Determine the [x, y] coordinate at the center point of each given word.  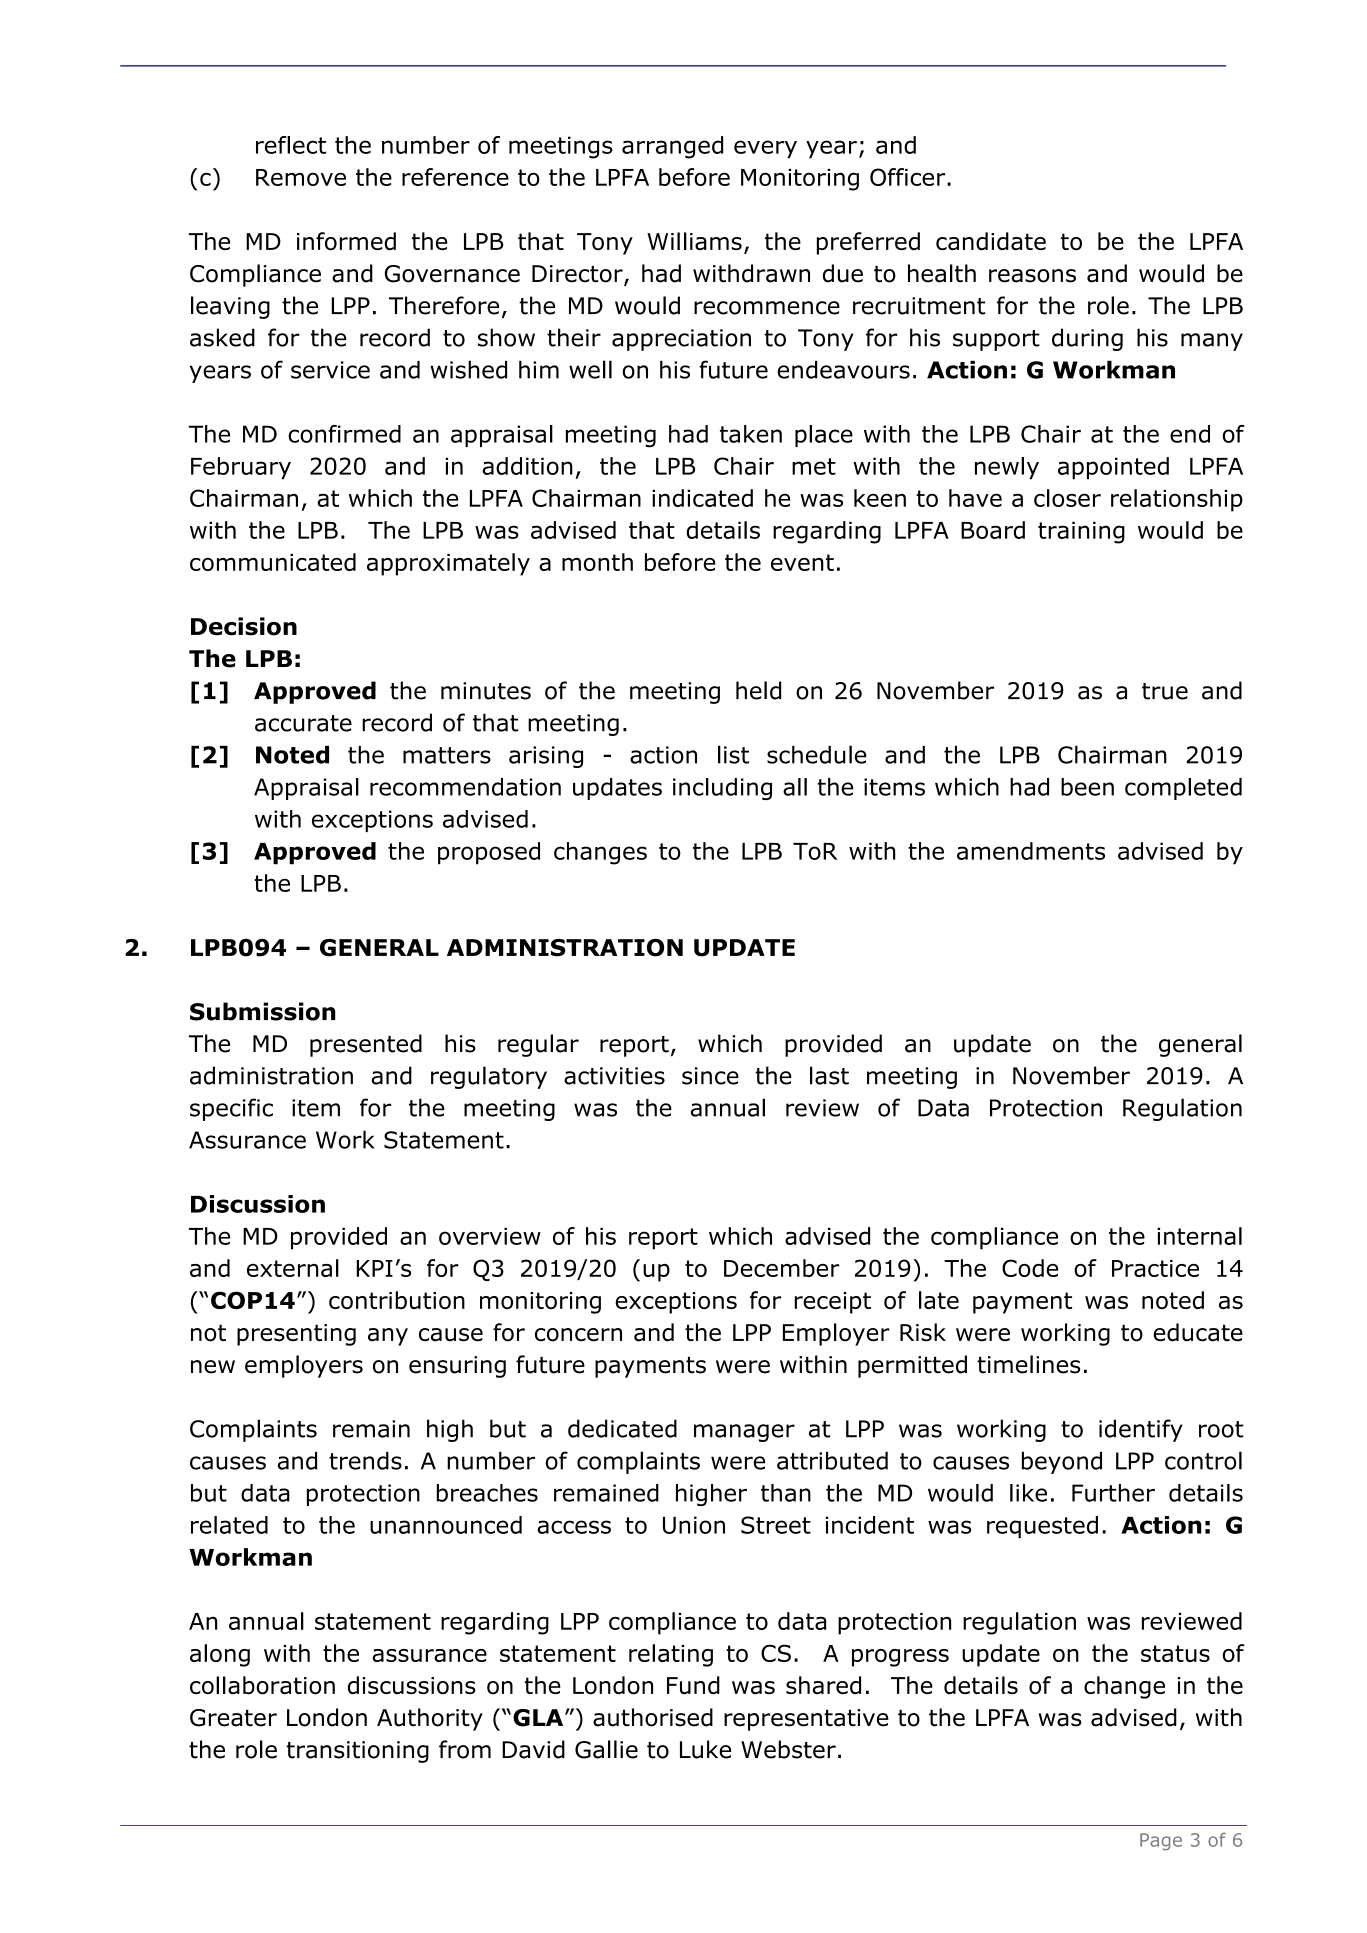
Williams [694, 241]
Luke [705, 1749]
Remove [301, 177]
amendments [1031, 851]
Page [1161, 1842]
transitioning [357, 1752]
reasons [1032, 276]
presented [366, 1045]
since [710, 1076]
